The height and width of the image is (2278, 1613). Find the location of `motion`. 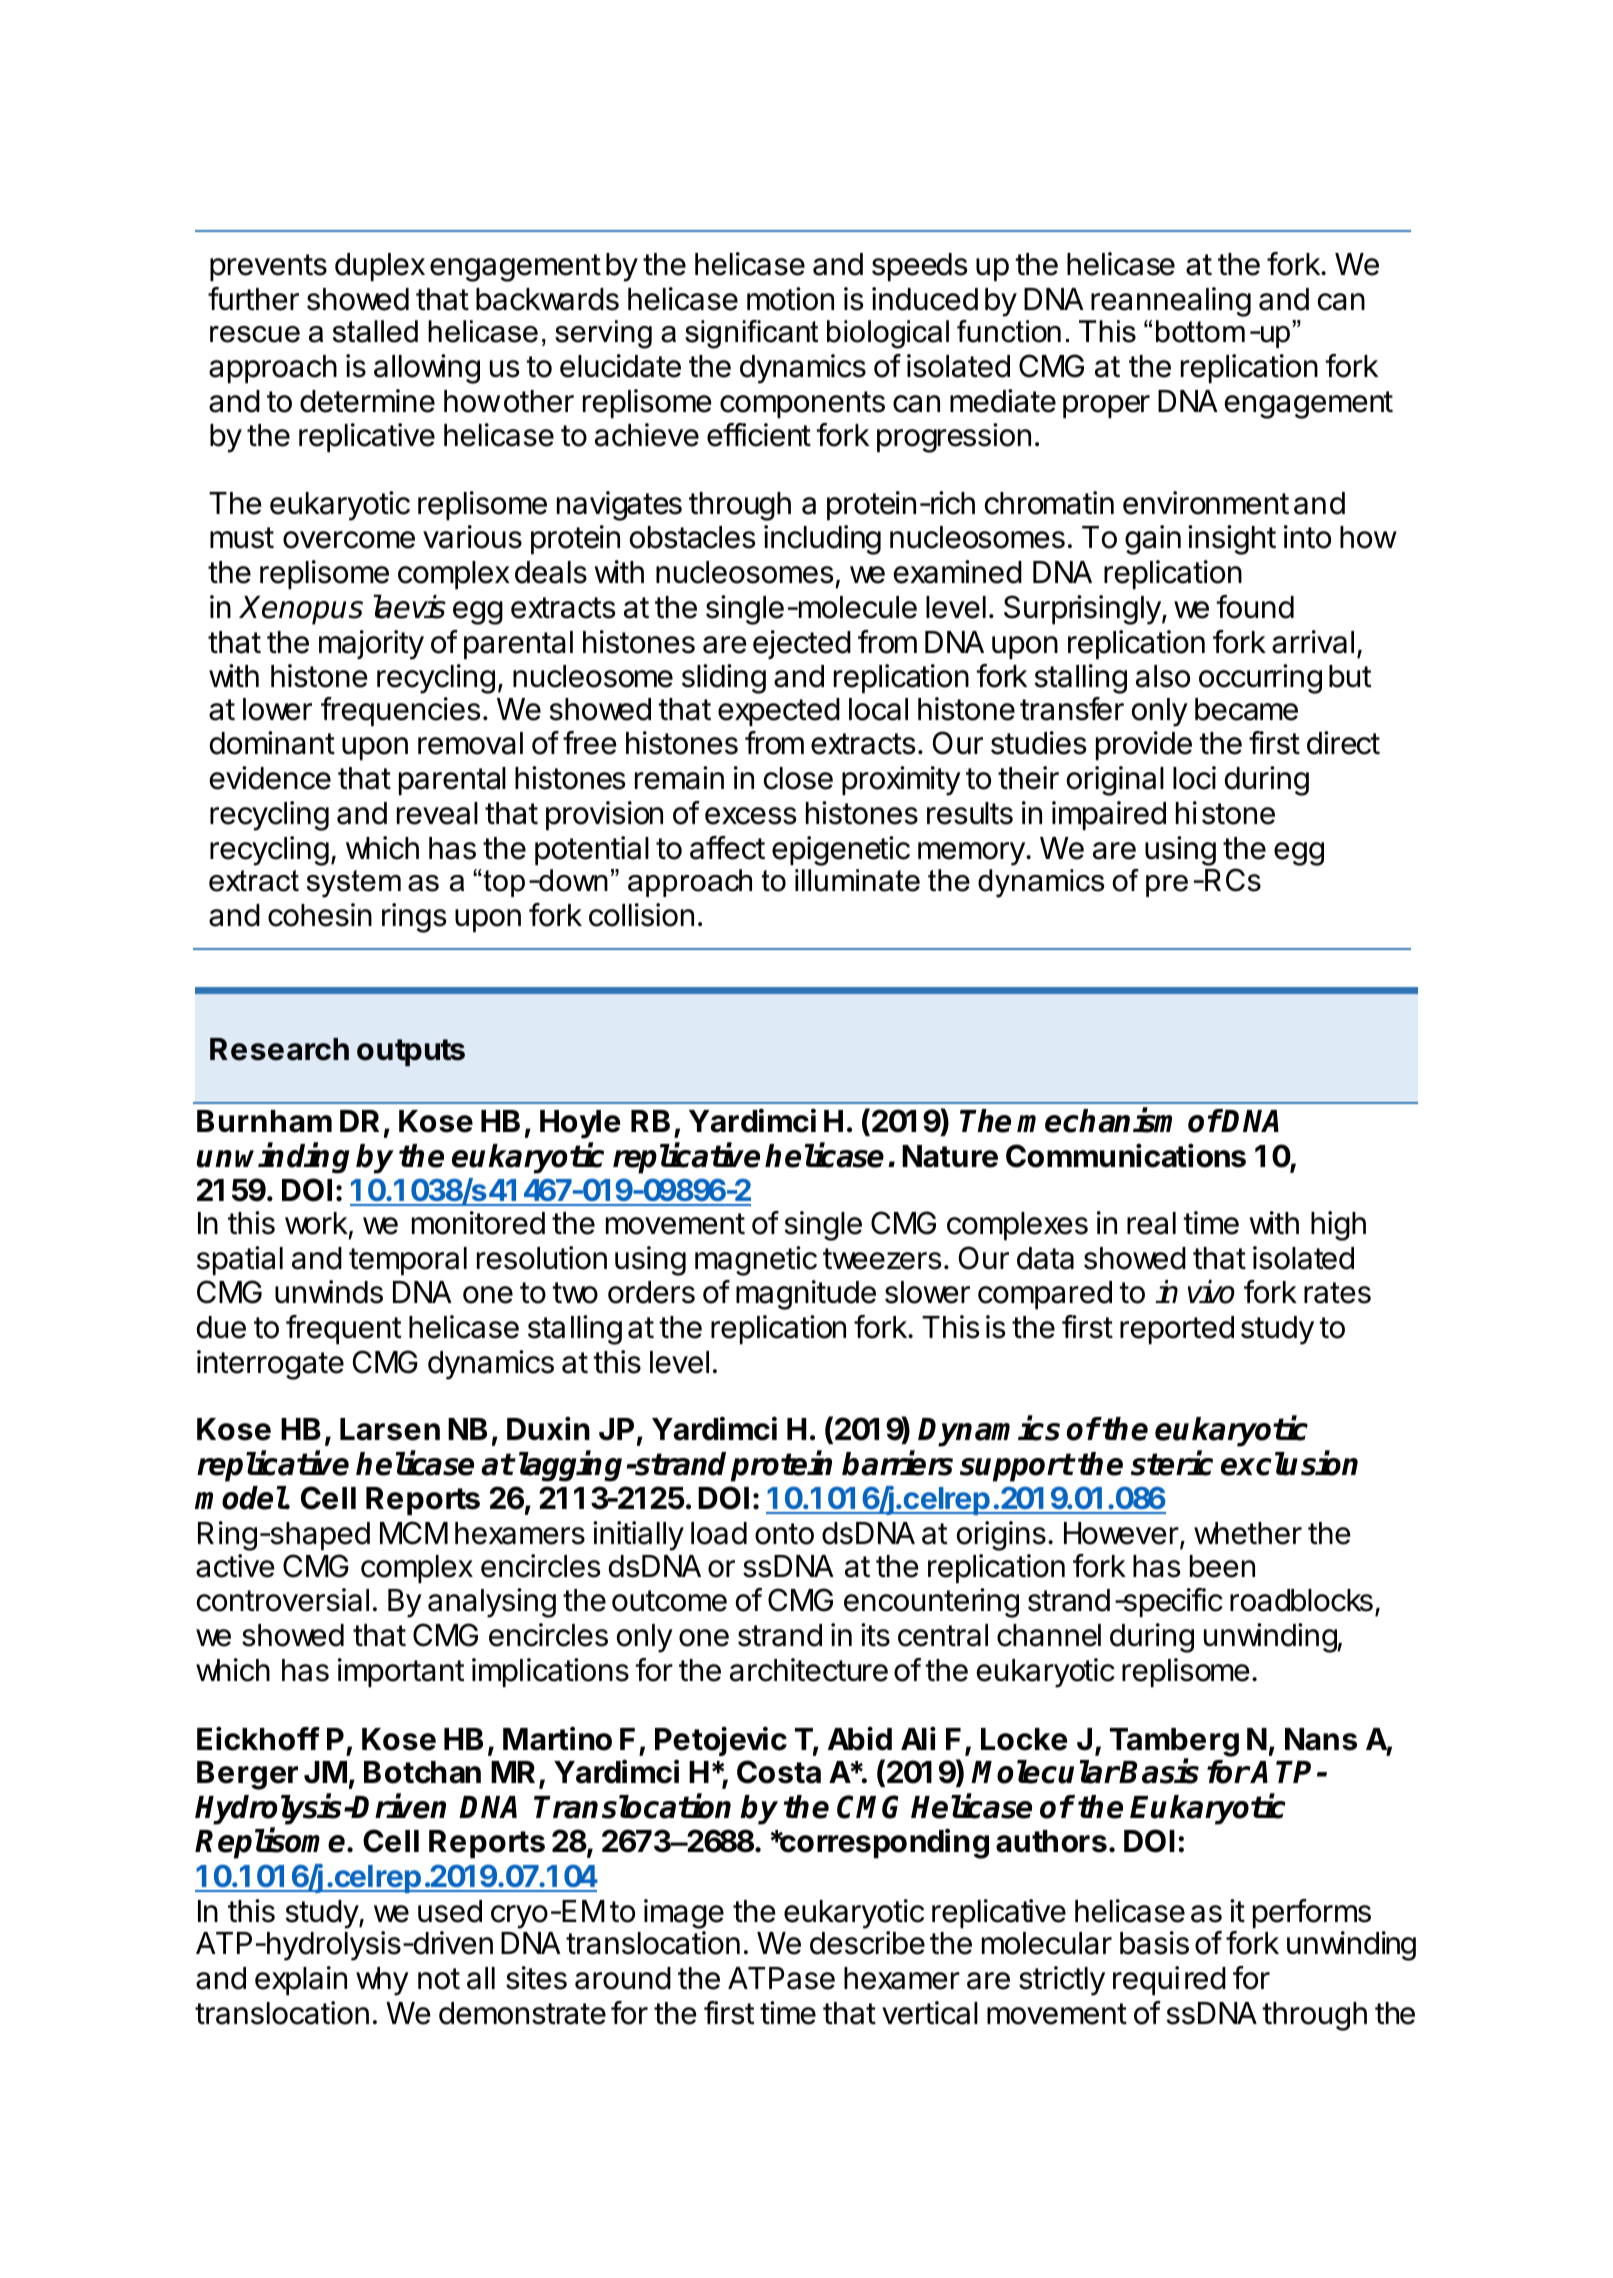

motion is located at coordinates (790, 299).
